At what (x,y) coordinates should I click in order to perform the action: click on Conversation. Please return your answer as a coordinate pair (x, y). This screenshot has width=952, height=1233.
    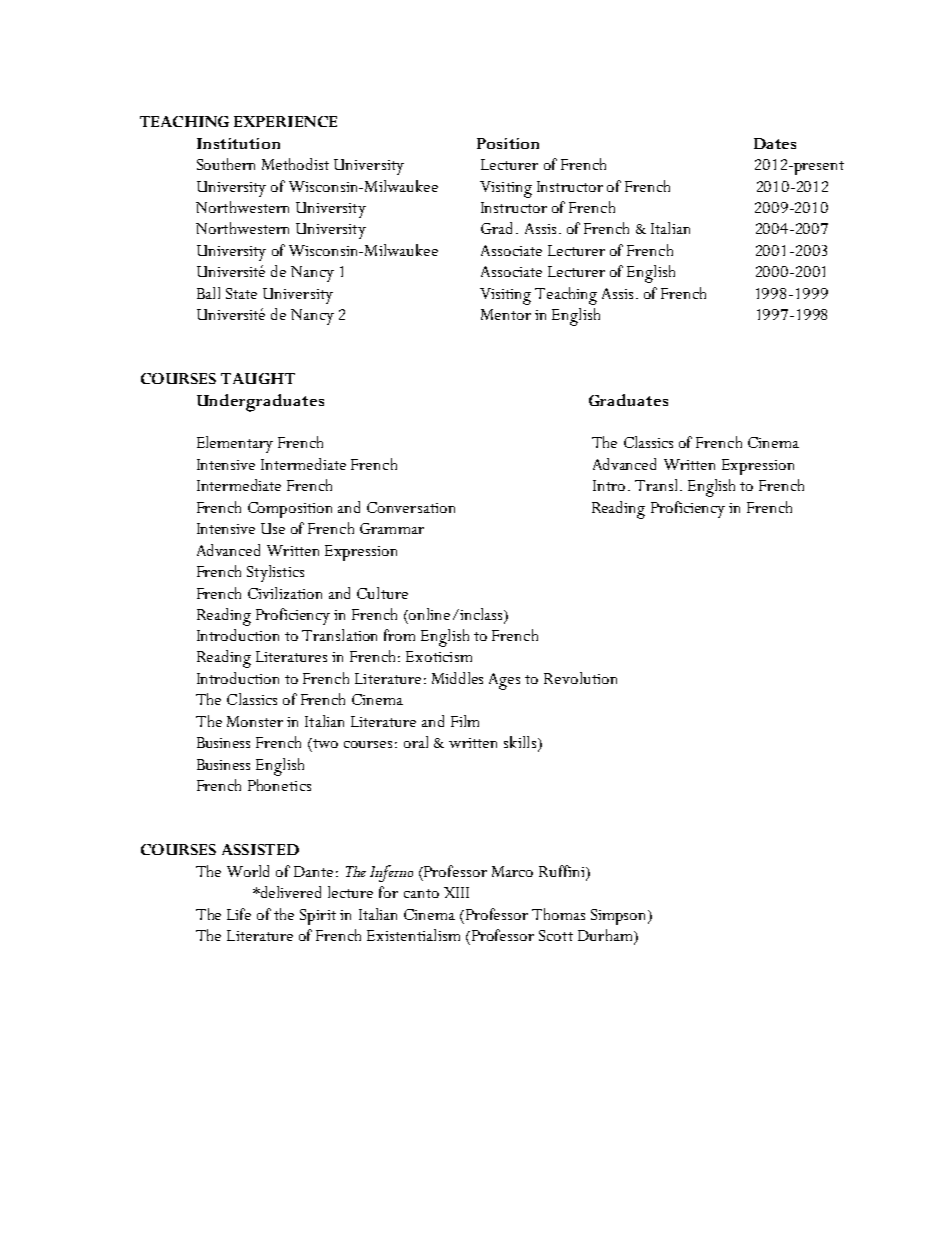
    Looking at the image, I should click on (411, 507).
